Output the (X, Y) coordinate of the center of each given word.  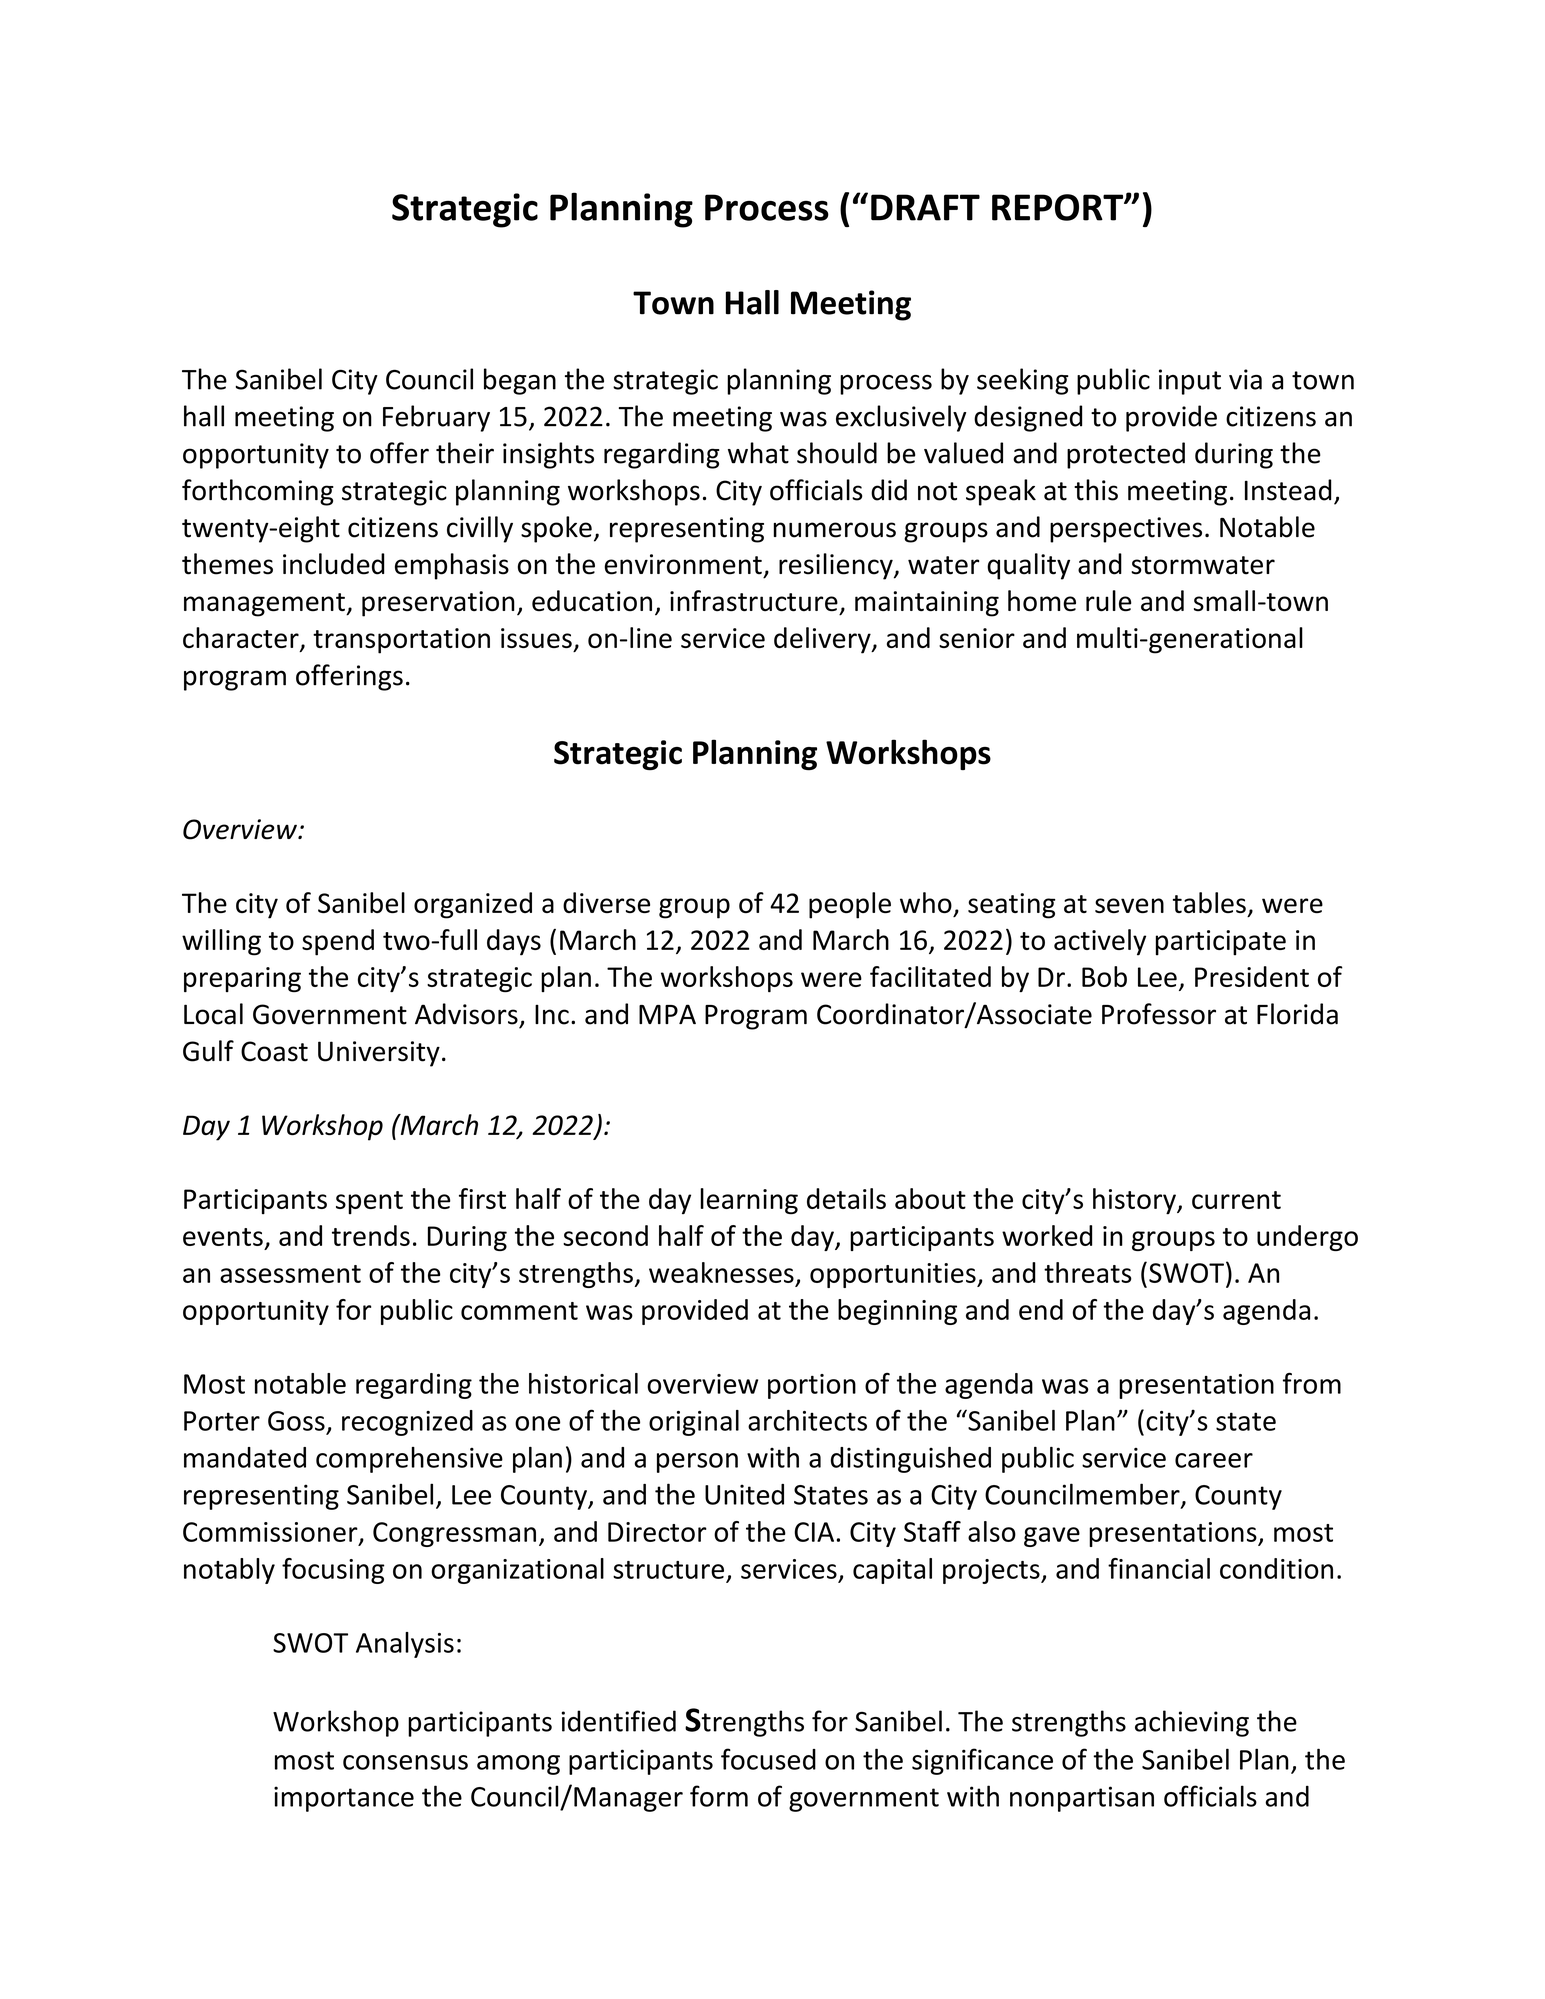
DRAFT (925, 207)
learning (749, 1201)
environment (683, 564)
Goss (296, 1421)
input (1190, 382)
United (744, 1494)
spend (338, 942)
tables (1209, 902)
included (334, 564)
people (850, 905)
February (436, 418)
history (1135, 1201)
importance (344, 1799)
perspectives (1126, 530)
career (1214, 1460)
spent (369, 1202)
